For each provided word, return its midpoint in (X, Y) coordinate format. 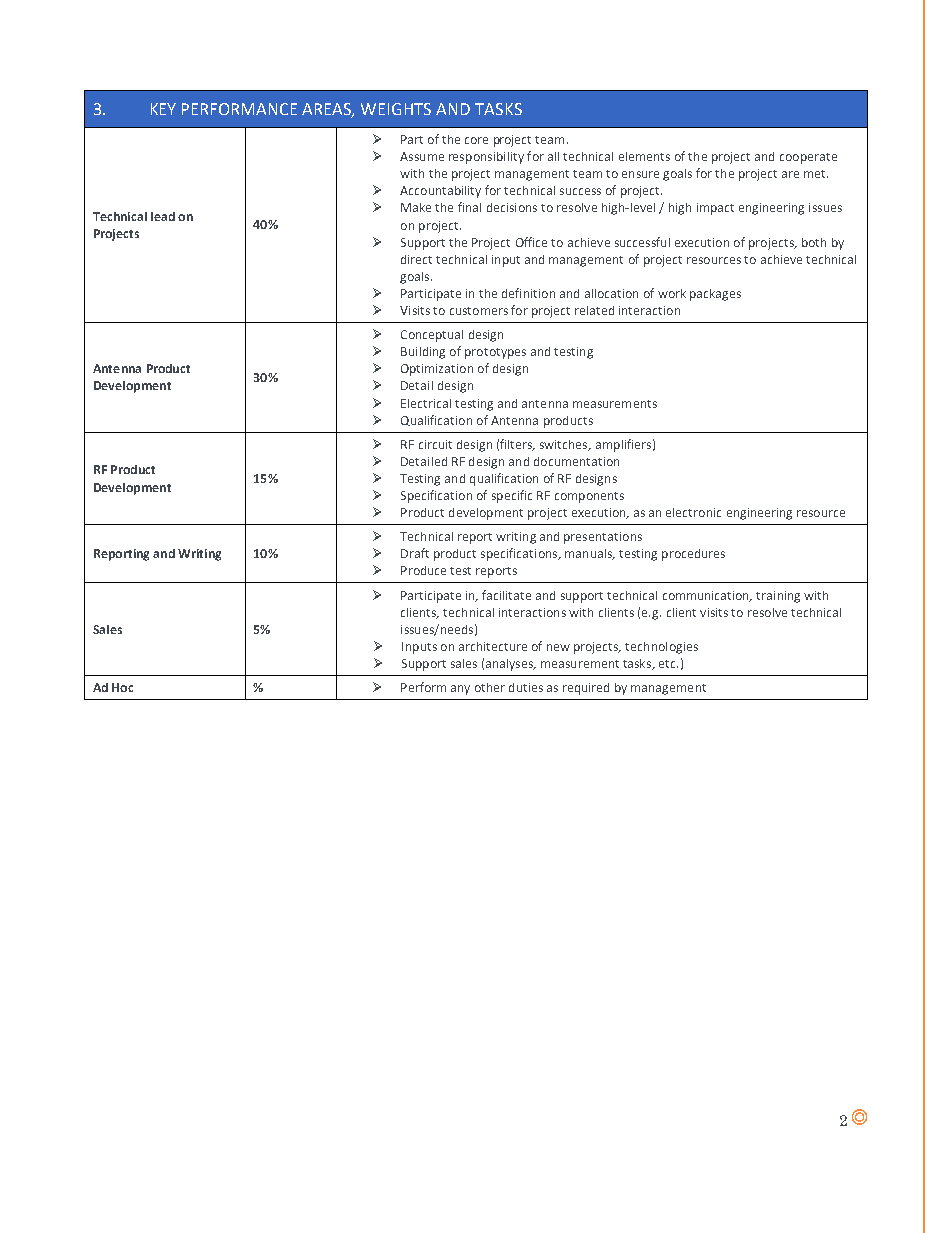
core (476, 140)
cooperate (808, 158)
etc (668, 664)
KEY (163, 109)
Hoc (122, 687)
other (490, 687)
